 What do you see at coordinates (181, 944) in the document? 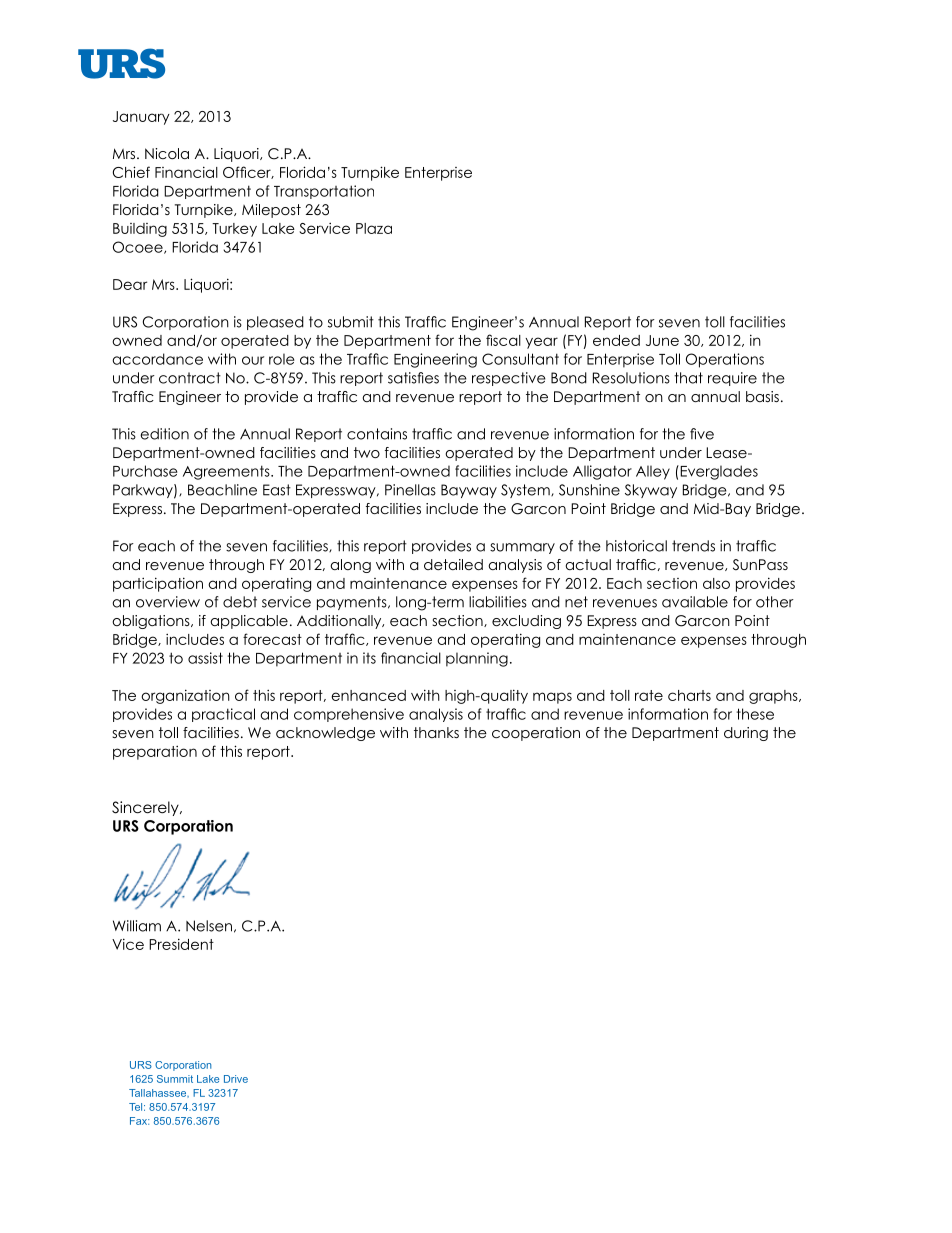
I see `President` at bounding box center [181, 944].
